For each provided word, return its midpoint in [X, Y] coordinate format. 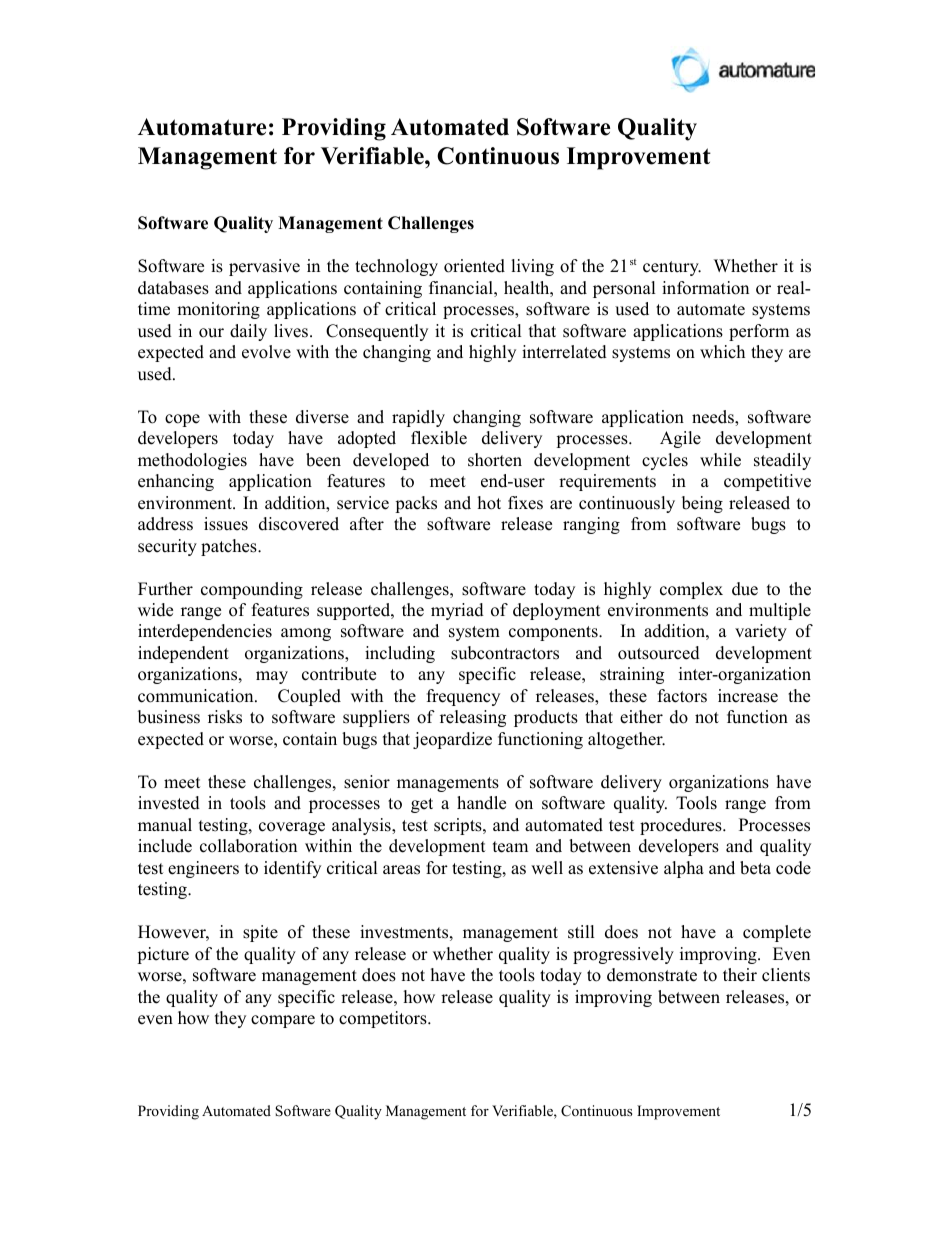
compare [283, 1021]
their [740, 975]
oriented [474, 266]
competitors [384, 1019]
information [705, 288]
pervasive [264, 267]
